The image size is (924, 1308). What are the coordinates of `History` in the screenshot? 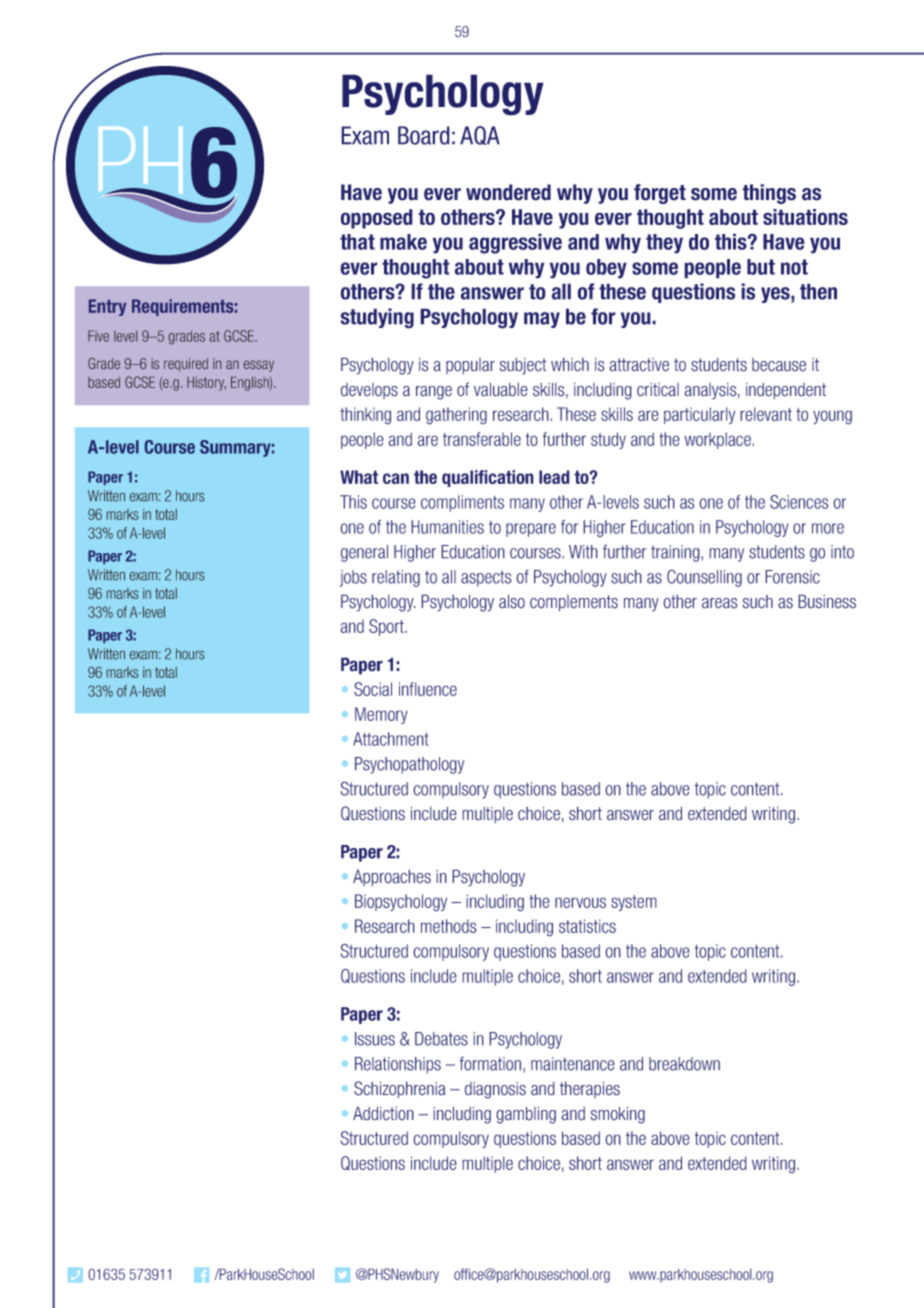 It's located at (206, 384).
